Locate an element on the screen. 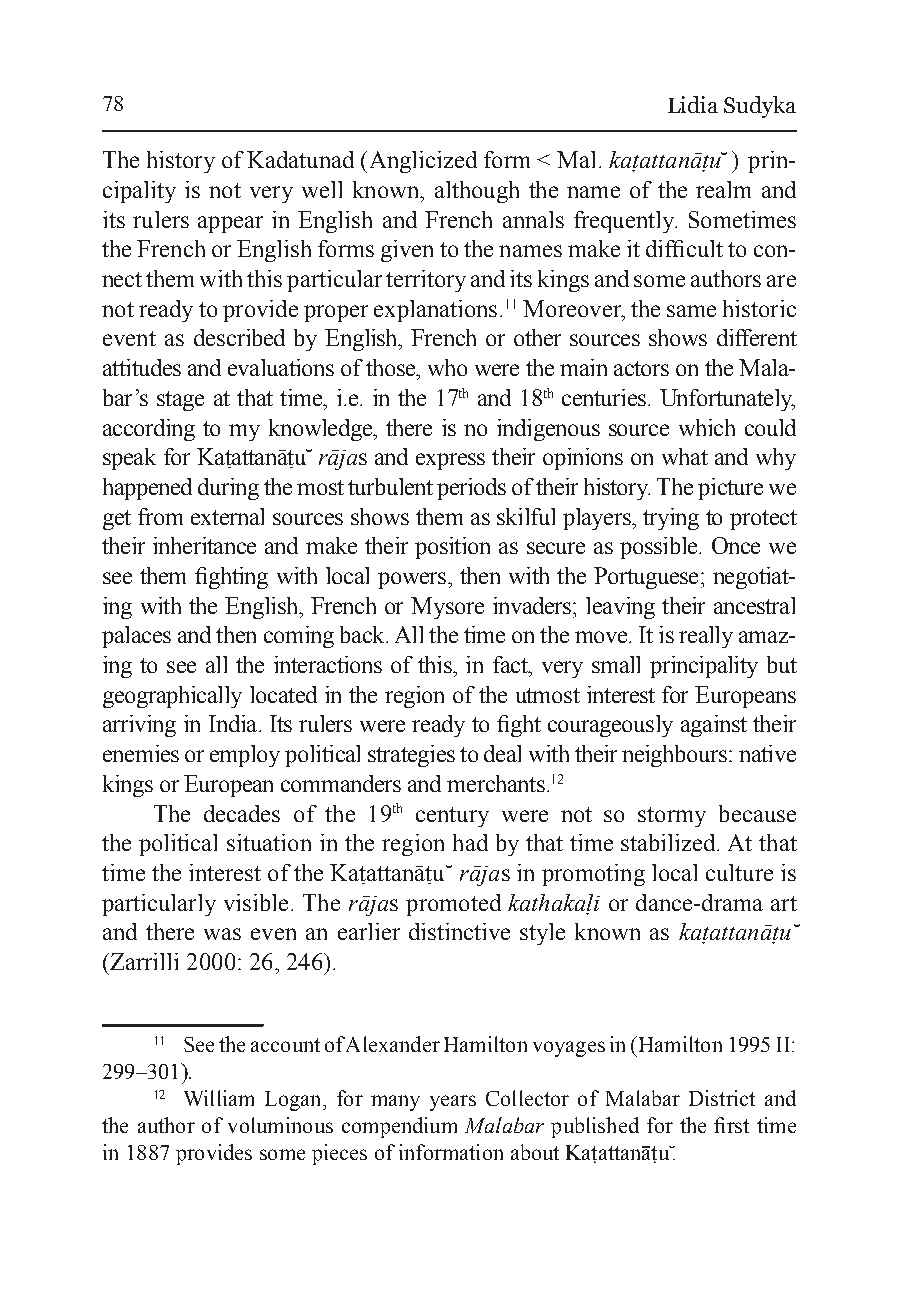 The width and height of the screenshot is (924, 1307). William is located at coordinates (219, 1098).
